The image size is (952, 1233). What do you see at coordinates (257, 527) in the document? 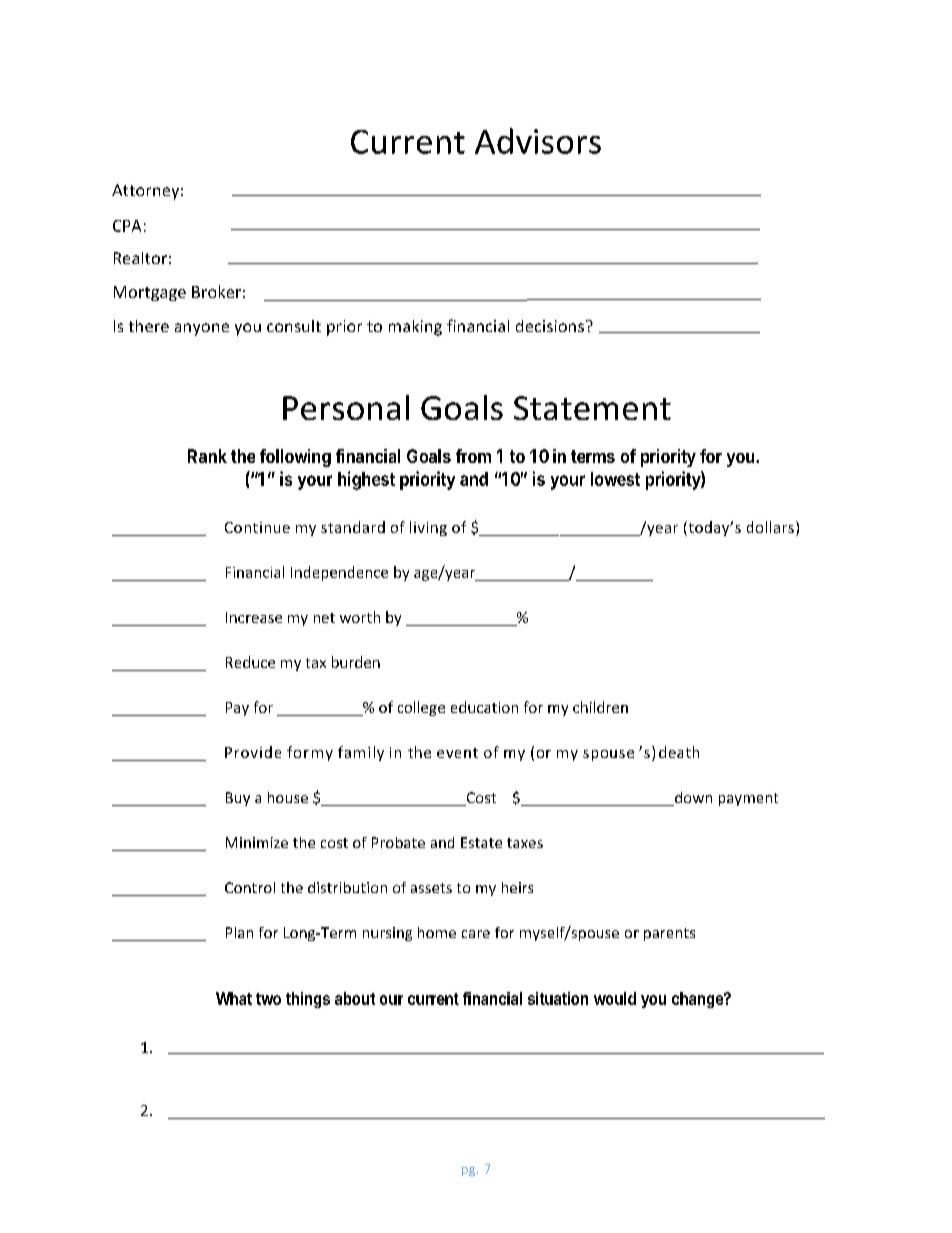
I see `Continue` at bounding box center [257, 527].
